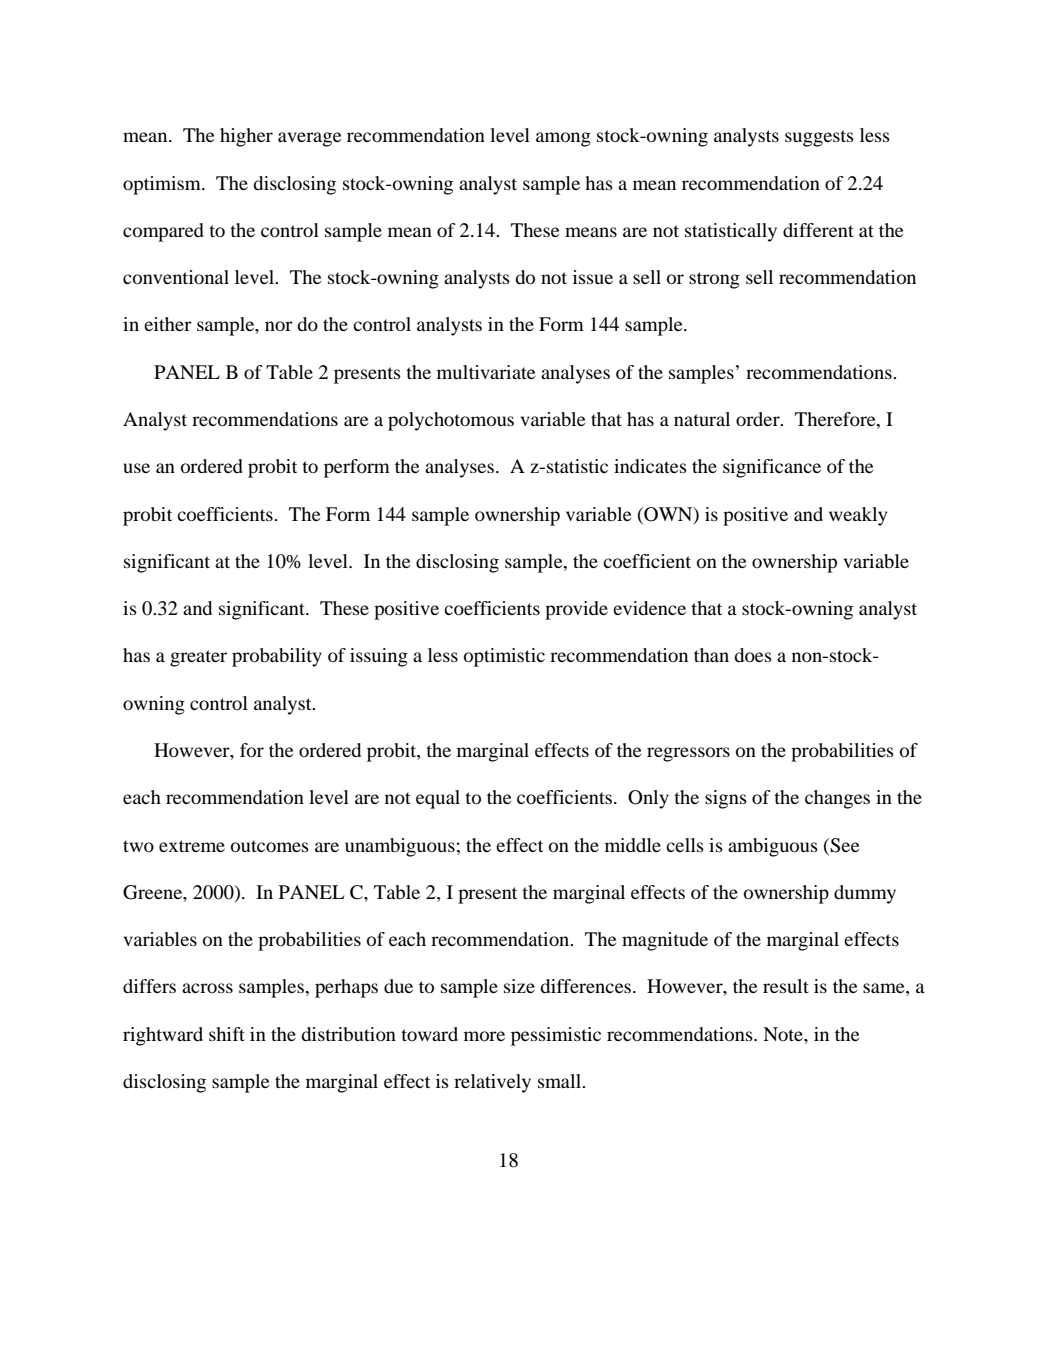 The height and width of the screenshot is (1357, 1048). Describe the element at coordinates (484, 1036) in the screenshot. I see `more` at that location.
